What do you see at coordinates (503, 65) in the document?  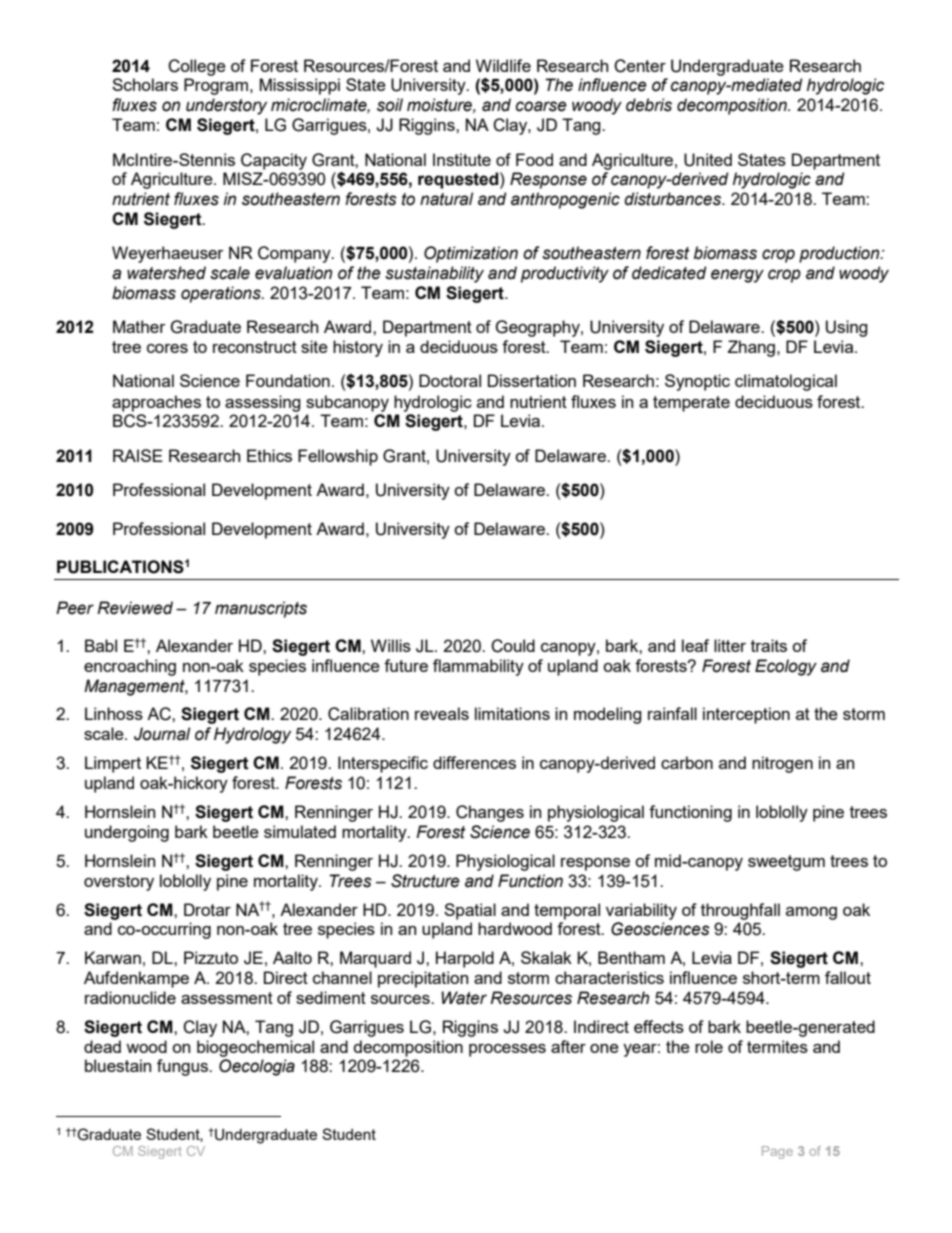 I see `Wildlife` at bounding box center [503, 65].
